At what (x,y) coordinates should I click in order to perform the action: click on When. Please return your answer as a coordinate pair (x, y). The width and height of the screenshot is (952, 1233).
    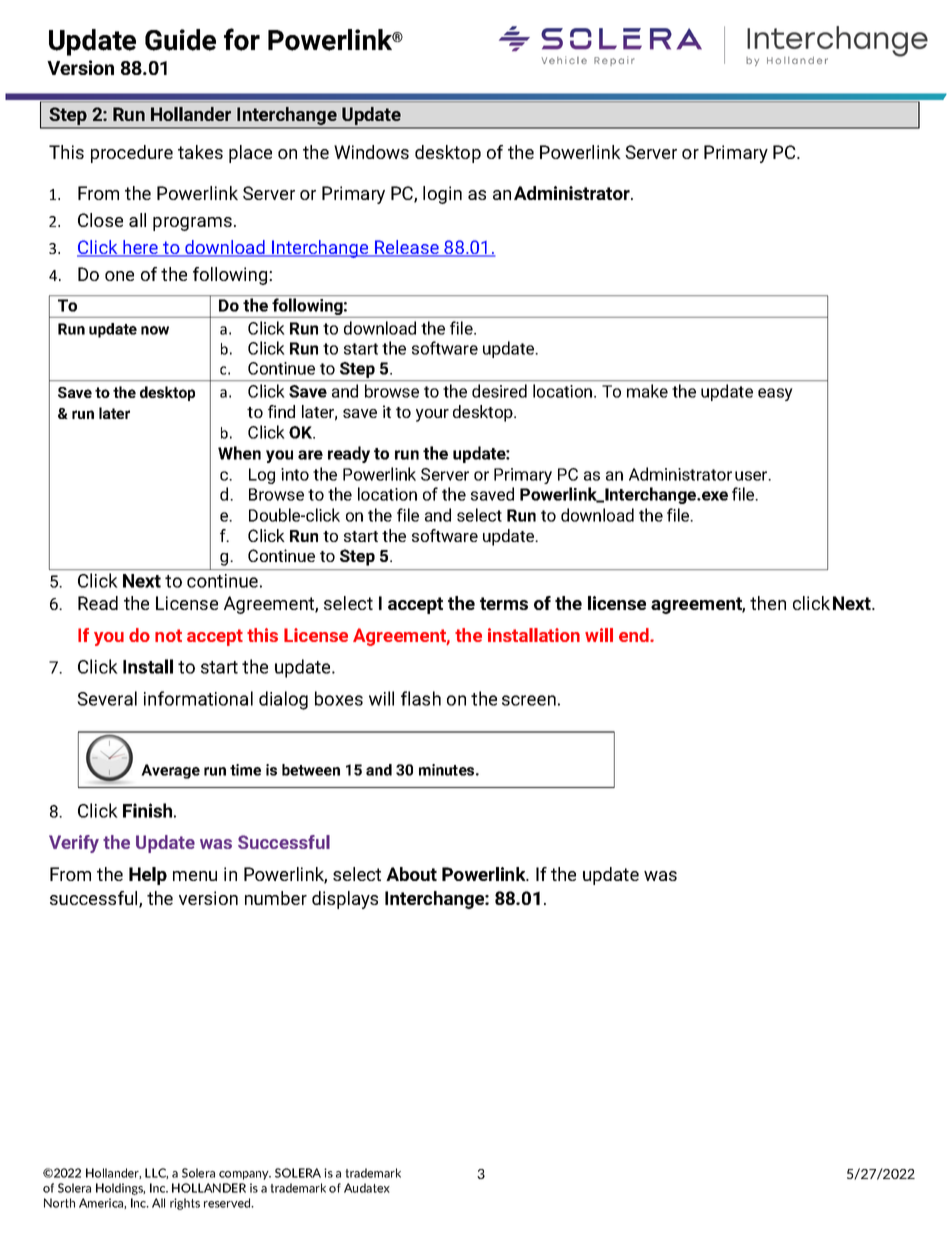
    Looking at the image, I should click on (239, 453).
